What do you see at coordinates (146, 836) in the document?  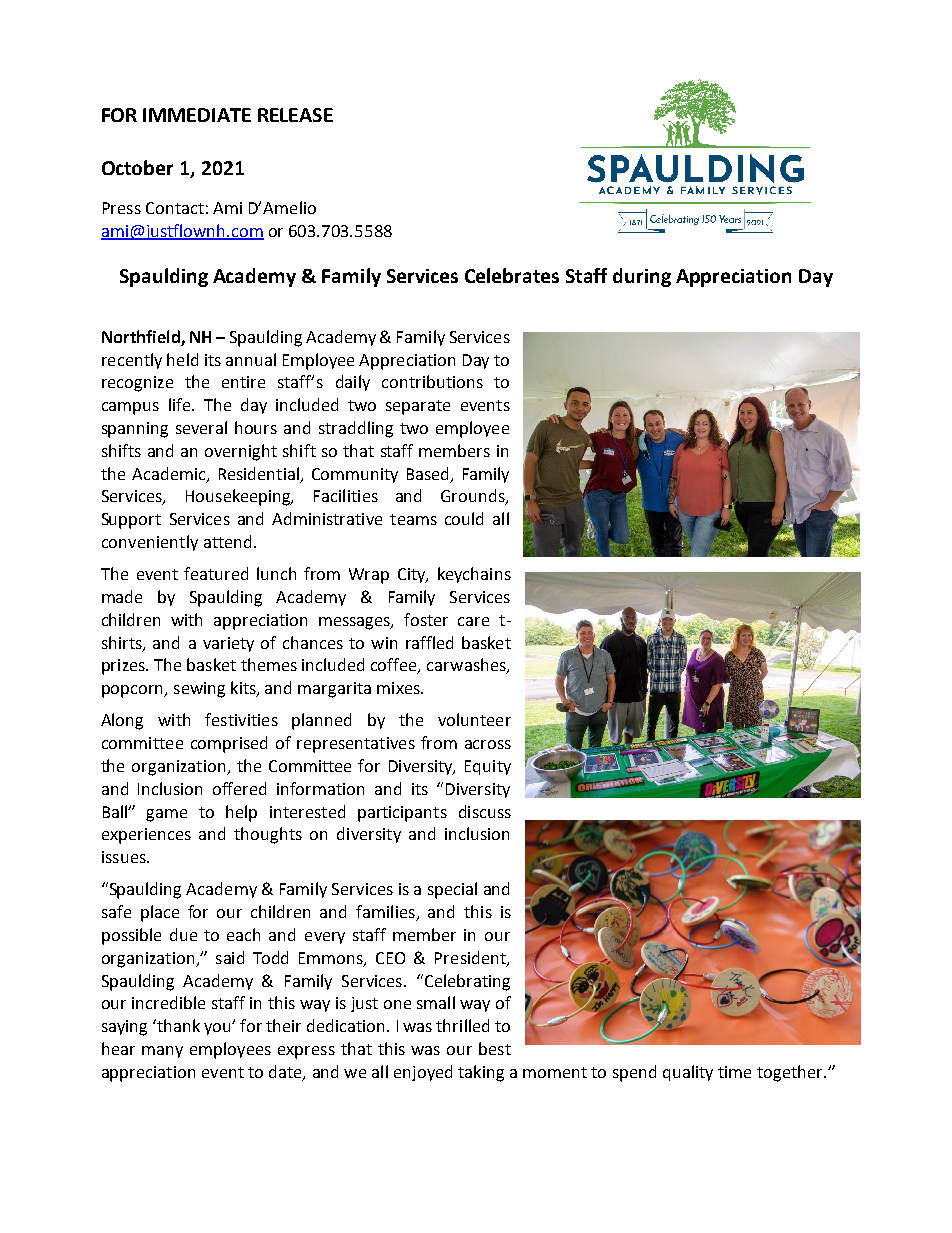 I see `experiences` at bounding box center [146, 836].
